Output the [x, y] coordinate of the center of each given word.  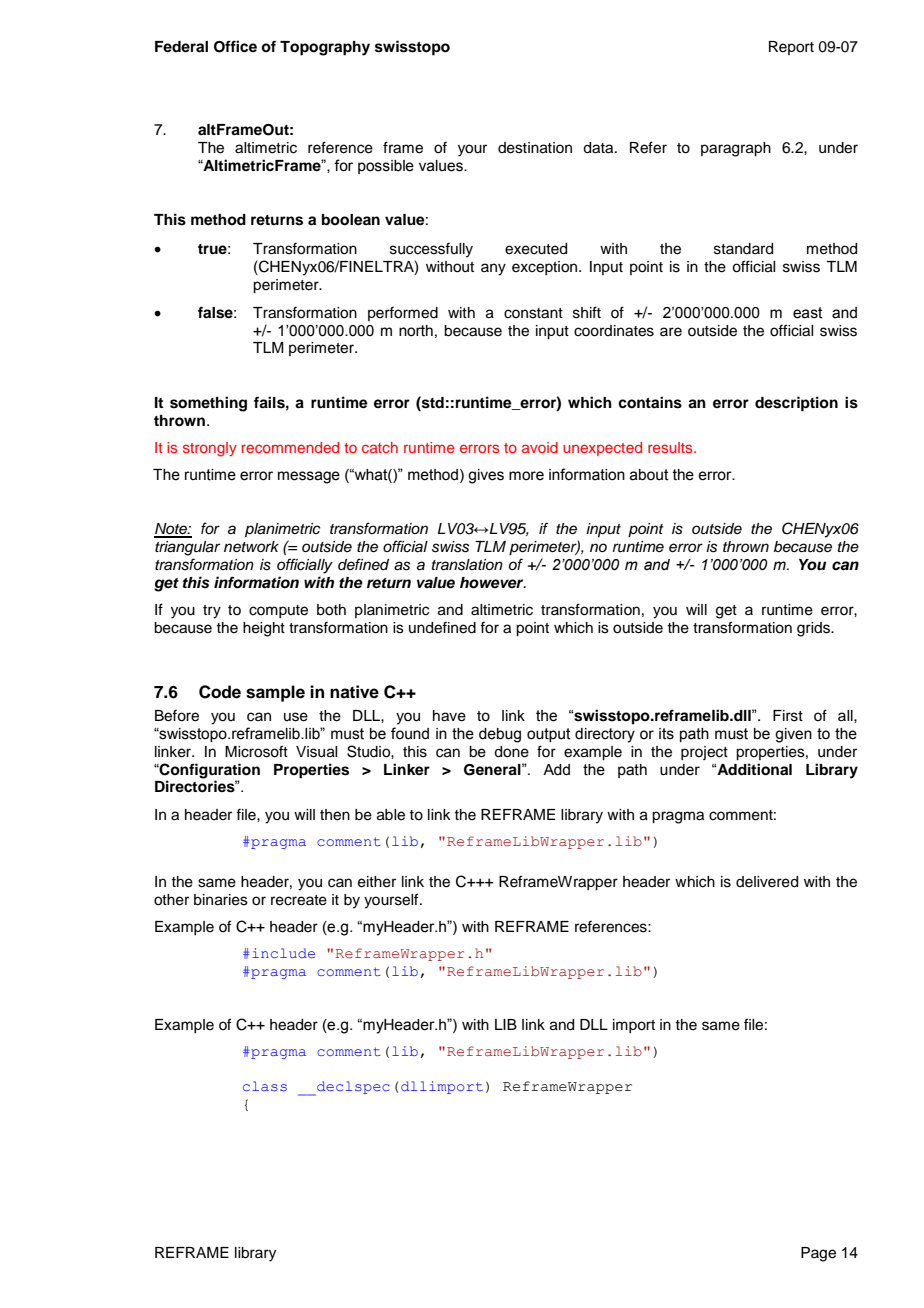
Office [235, 46]
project [704, 753]
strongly [210, 449]
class [265, 1086]
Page [818, 1254]
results [671, 447]
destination [535, 148]
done [511, 752]
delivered [767, 882]
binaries [221, 900]
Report [791, 48]
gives [486, 476]
